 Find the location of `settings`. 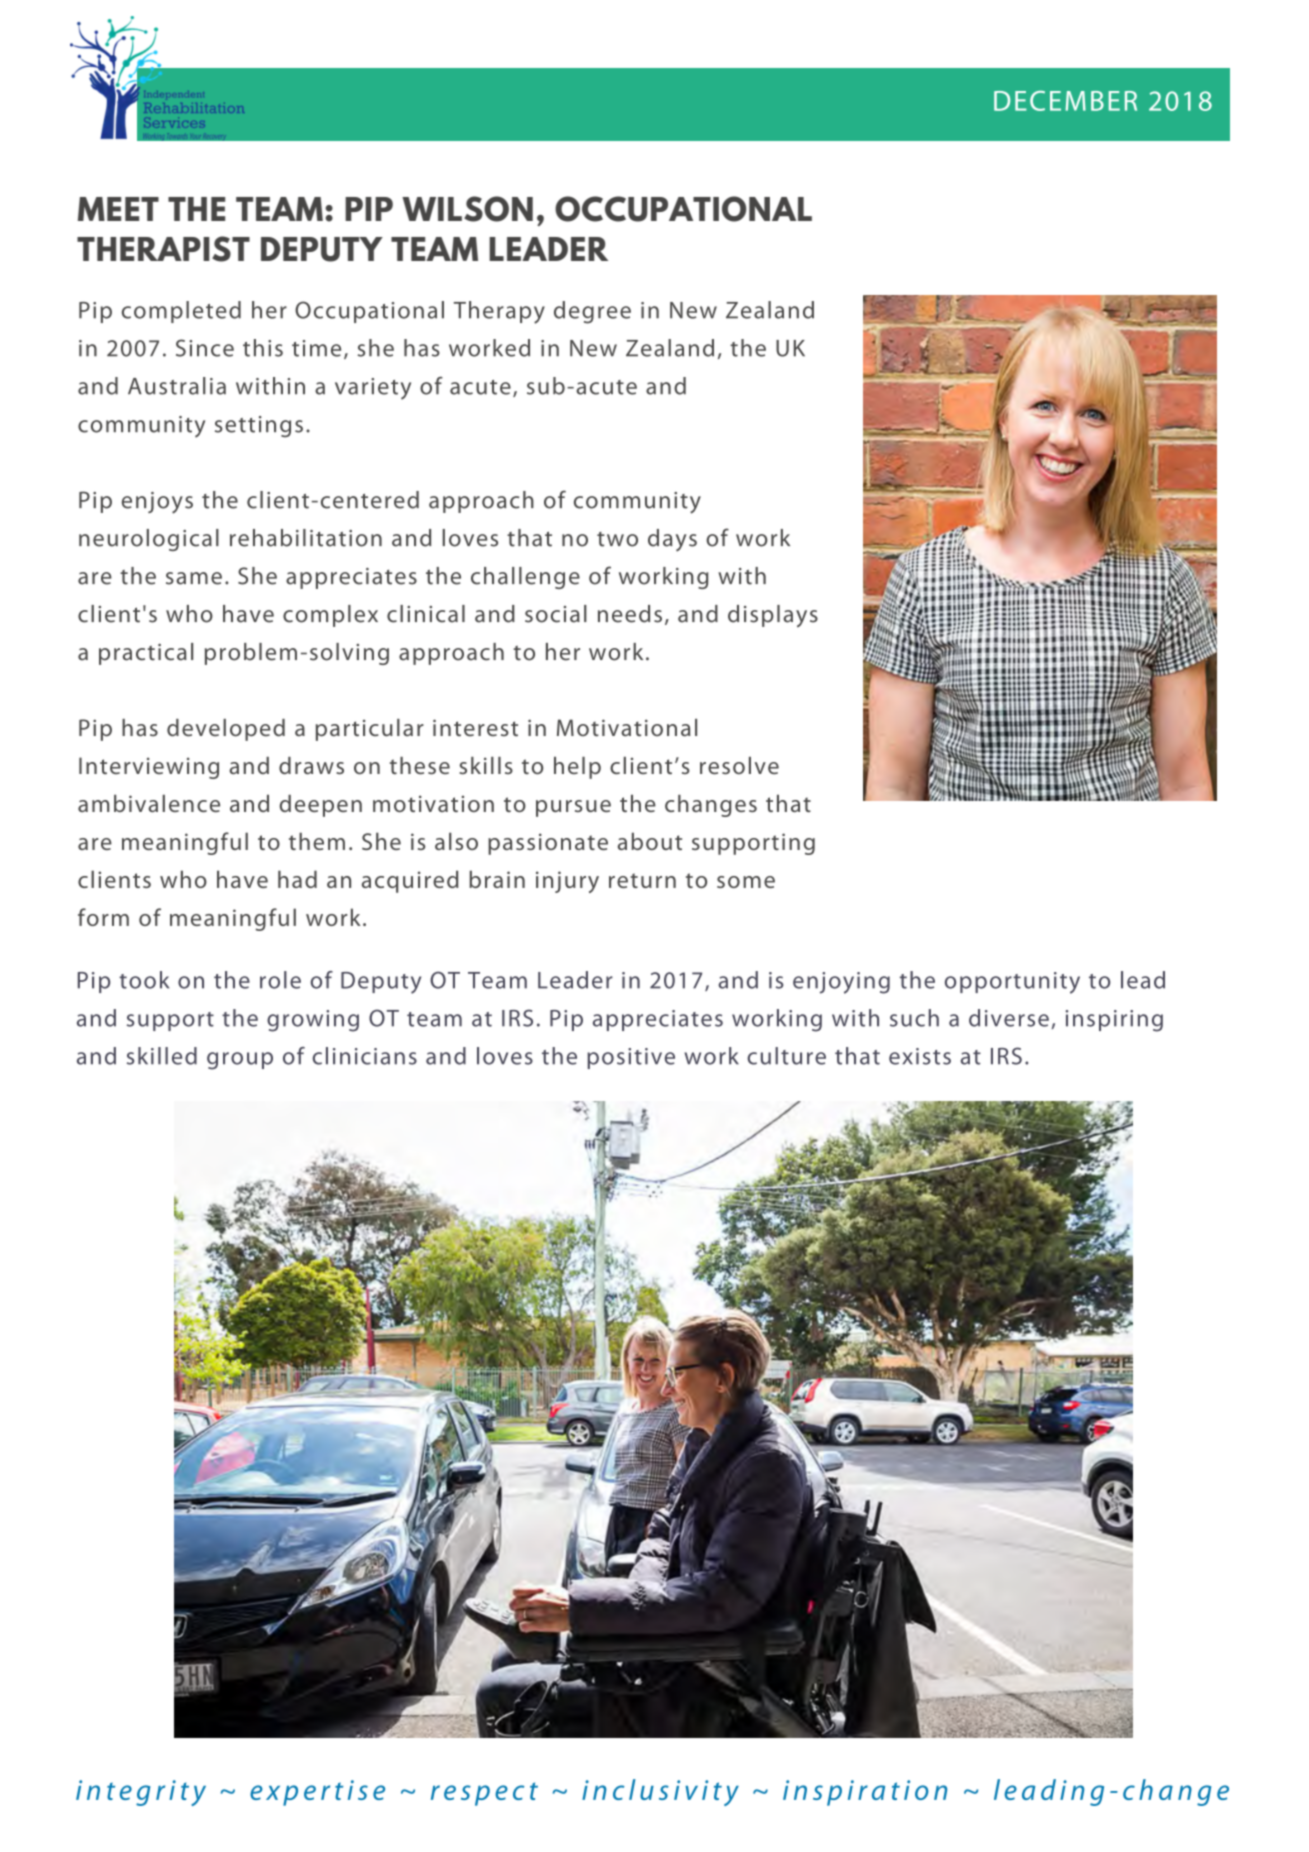

settings is located at coordinates (259, 427).
